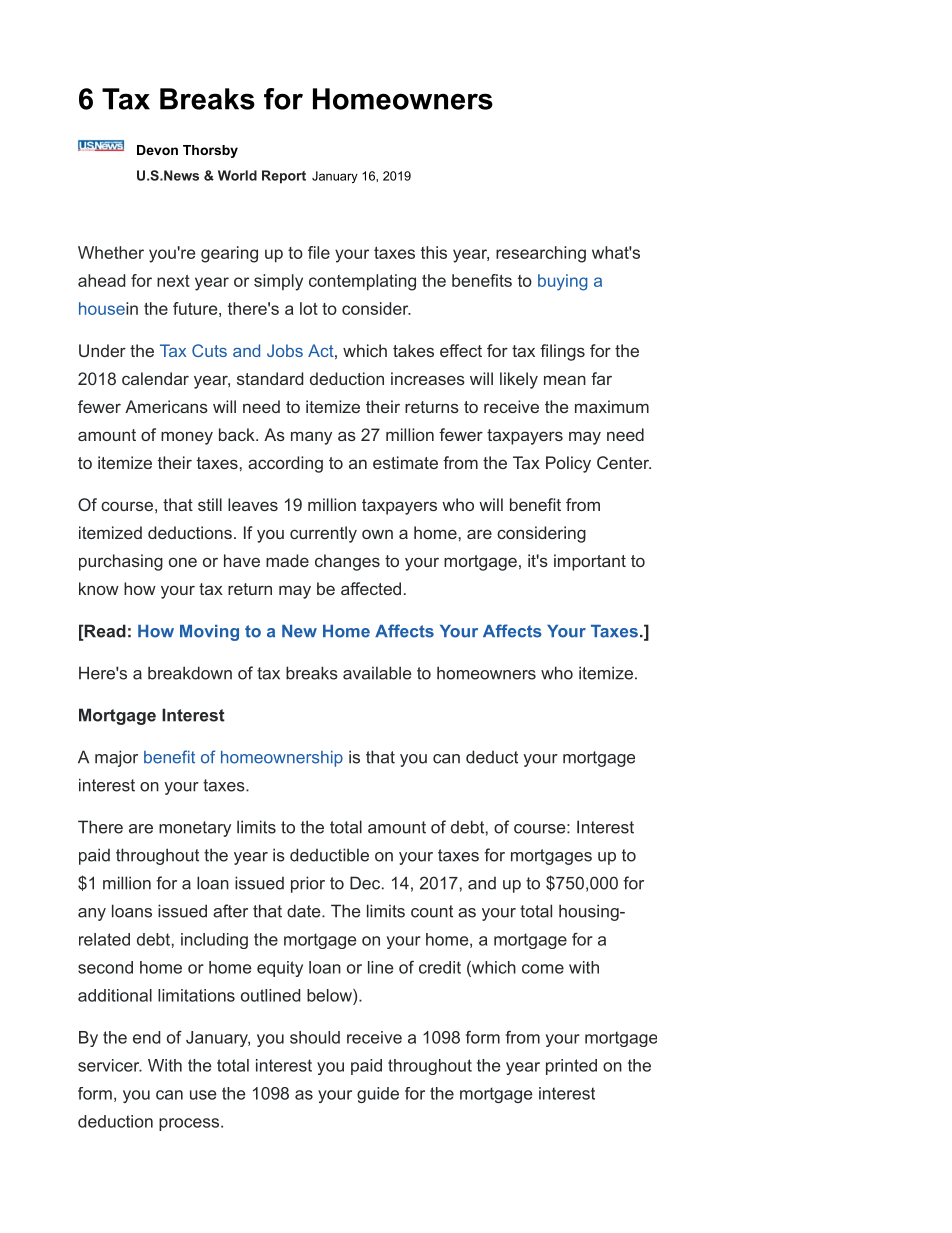 This screenshot has width=952, height=1233. Describe the element at coordinates (571, 1067) in the screenshot. I see `printed` at that location.
